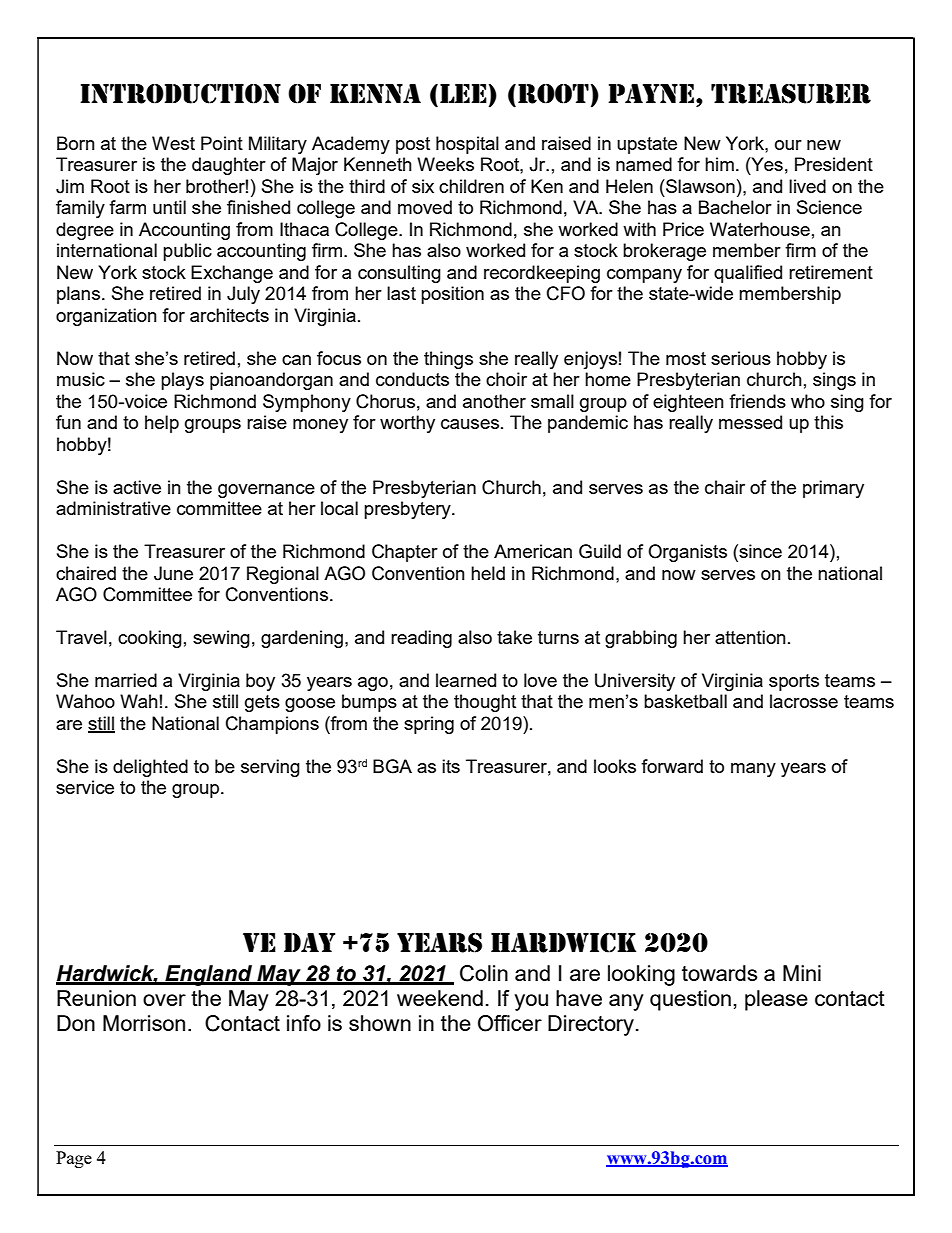 The height and width of the screenshot is (1233, 952). Describe the element at coordinates (173, 143) in the screenshot. I see `West` at that location.
